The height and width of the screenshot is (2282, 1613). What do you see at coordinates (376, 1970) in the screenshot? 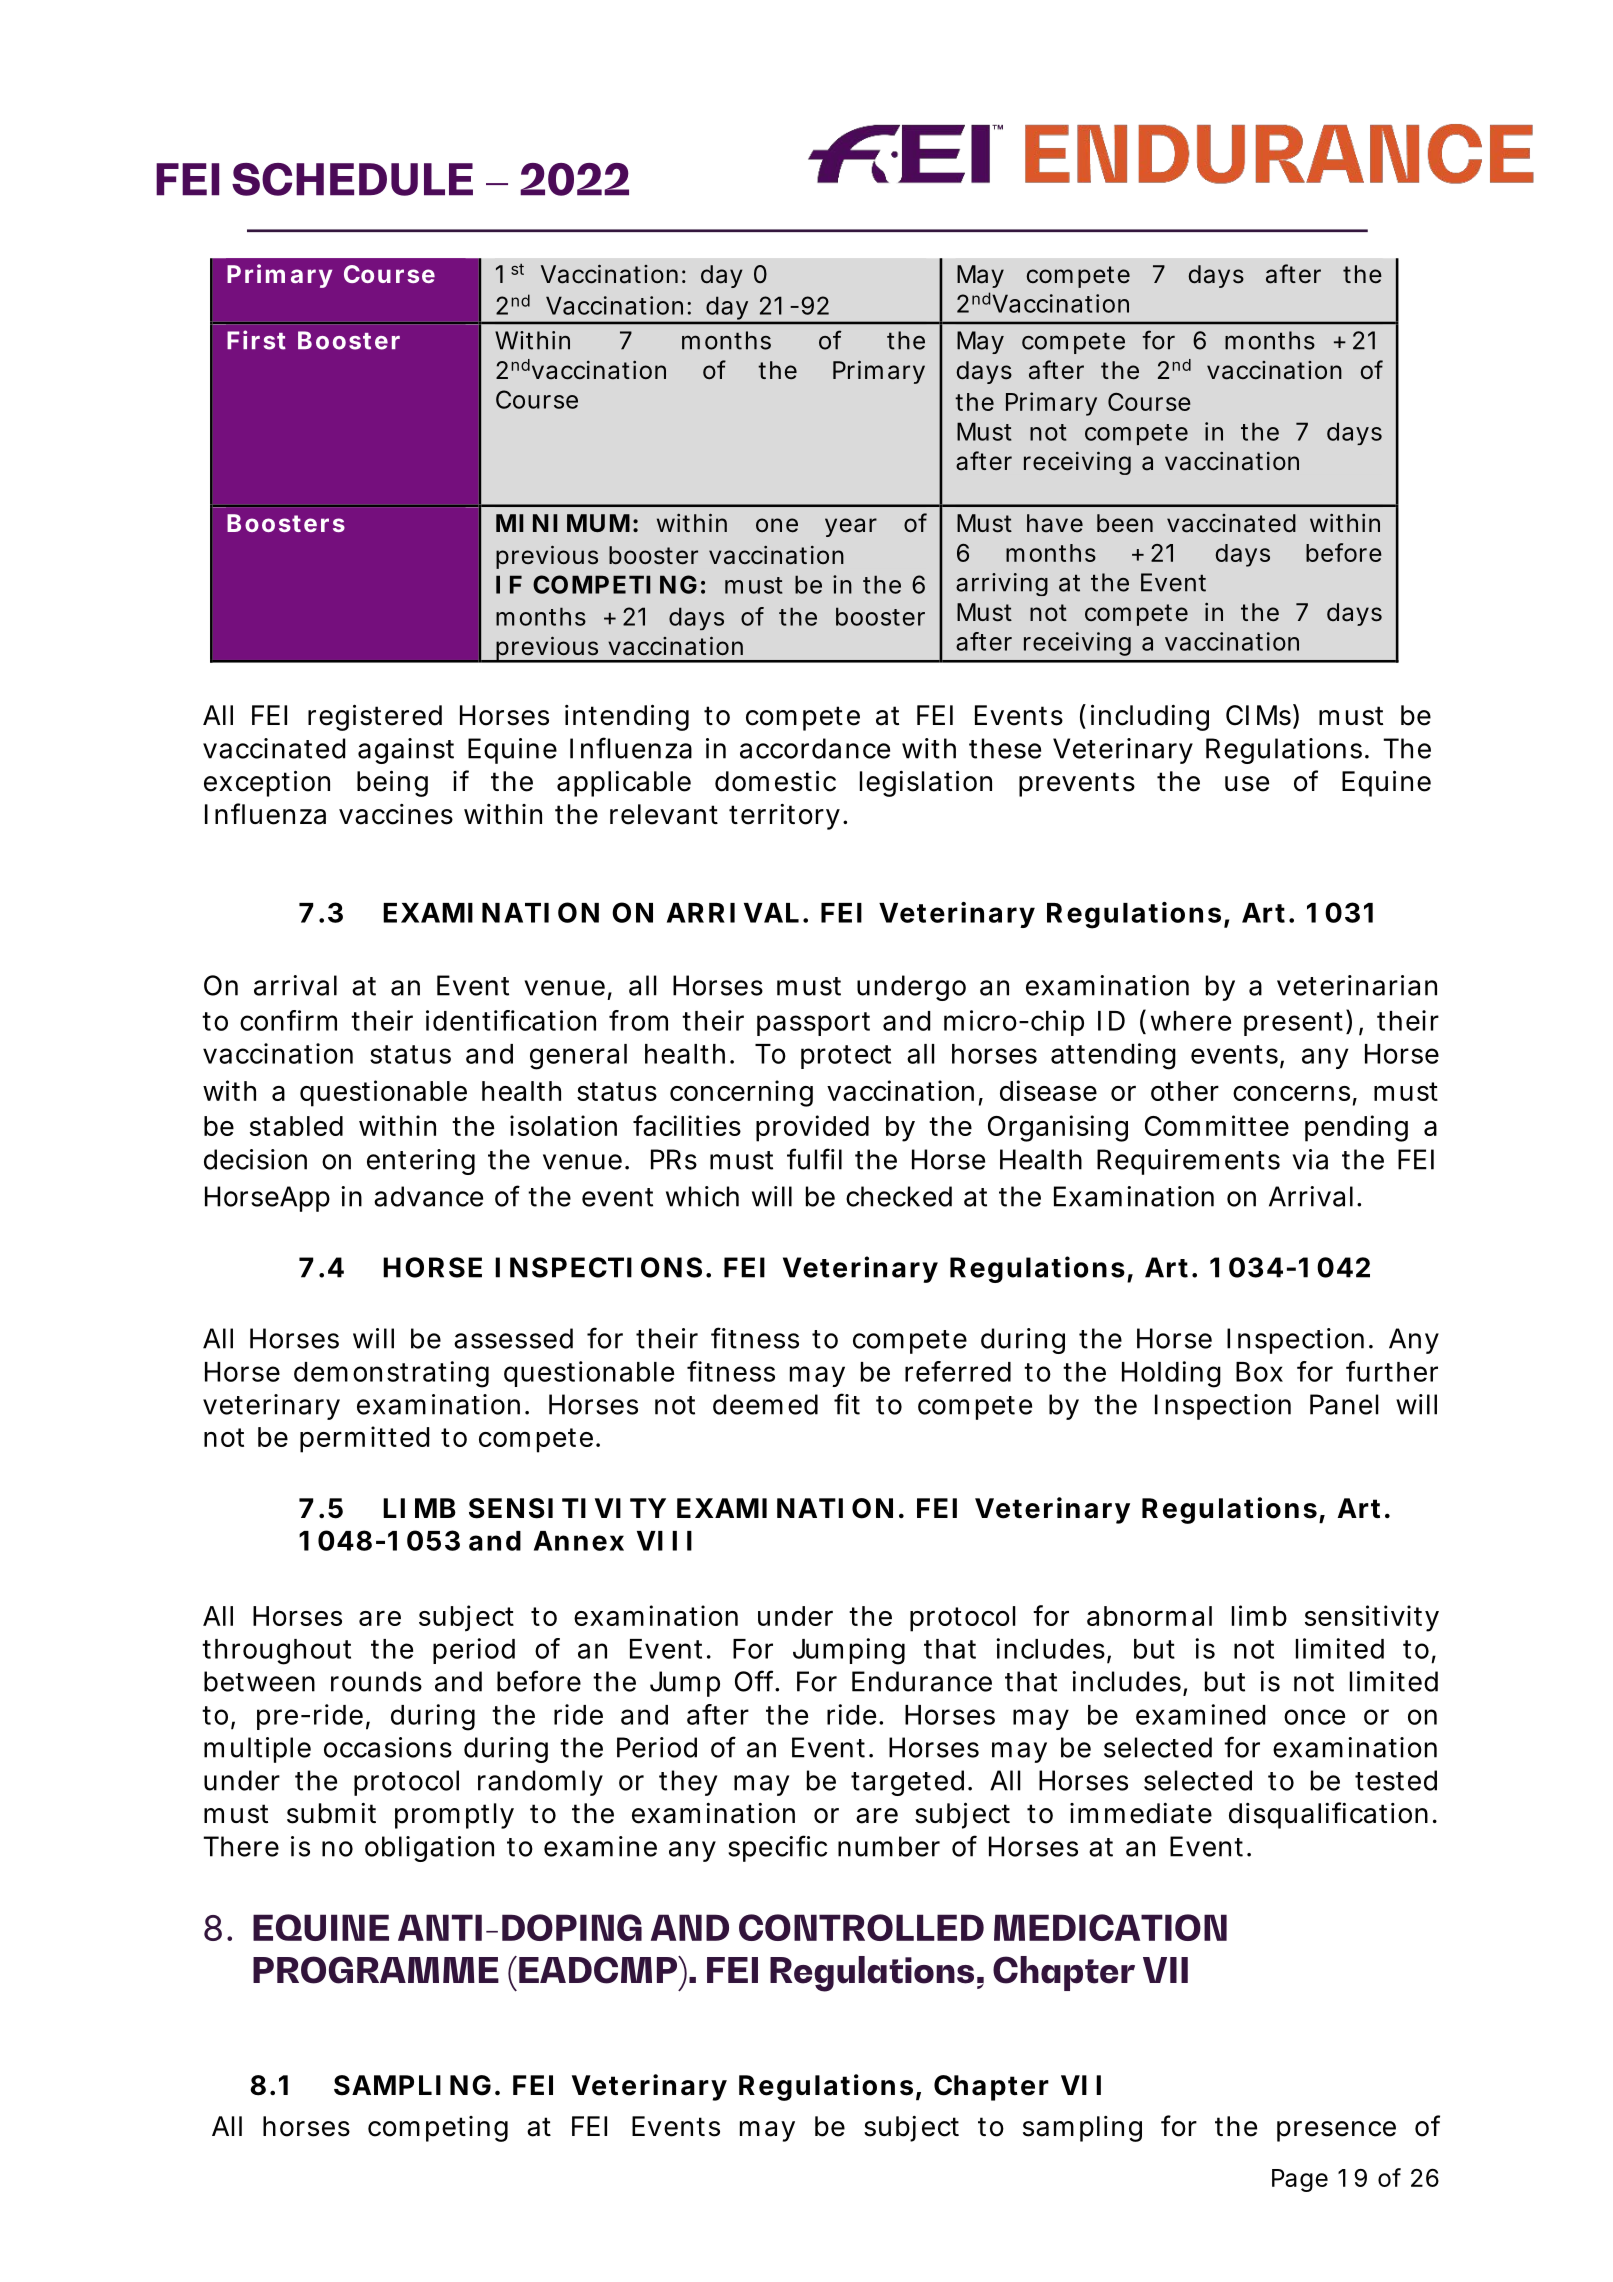
I see `PROGRAMME` at bounding box center [376, 1970].
